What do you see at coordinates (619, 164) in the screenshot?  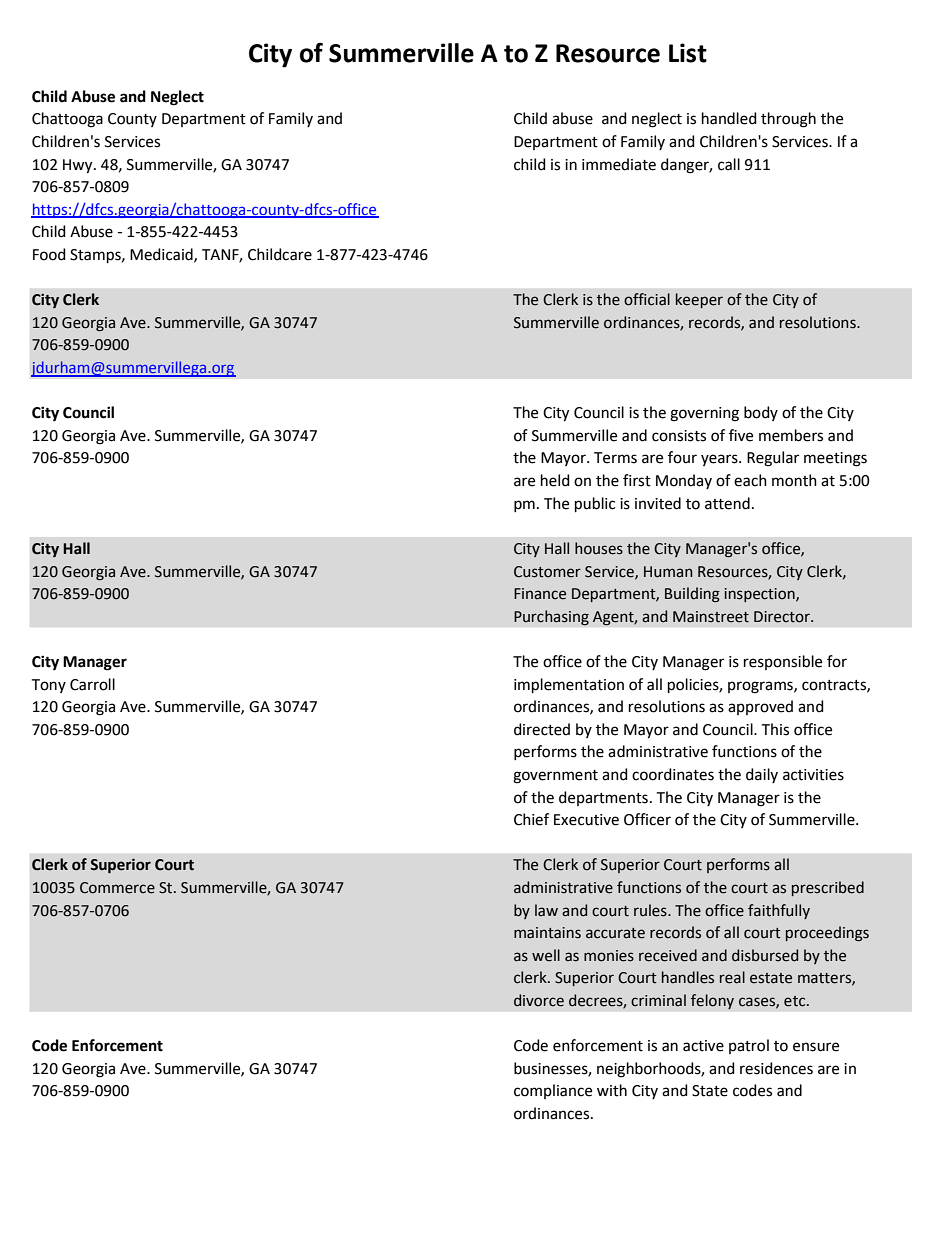 I see `immediate` at bounding box center [619, 164].
